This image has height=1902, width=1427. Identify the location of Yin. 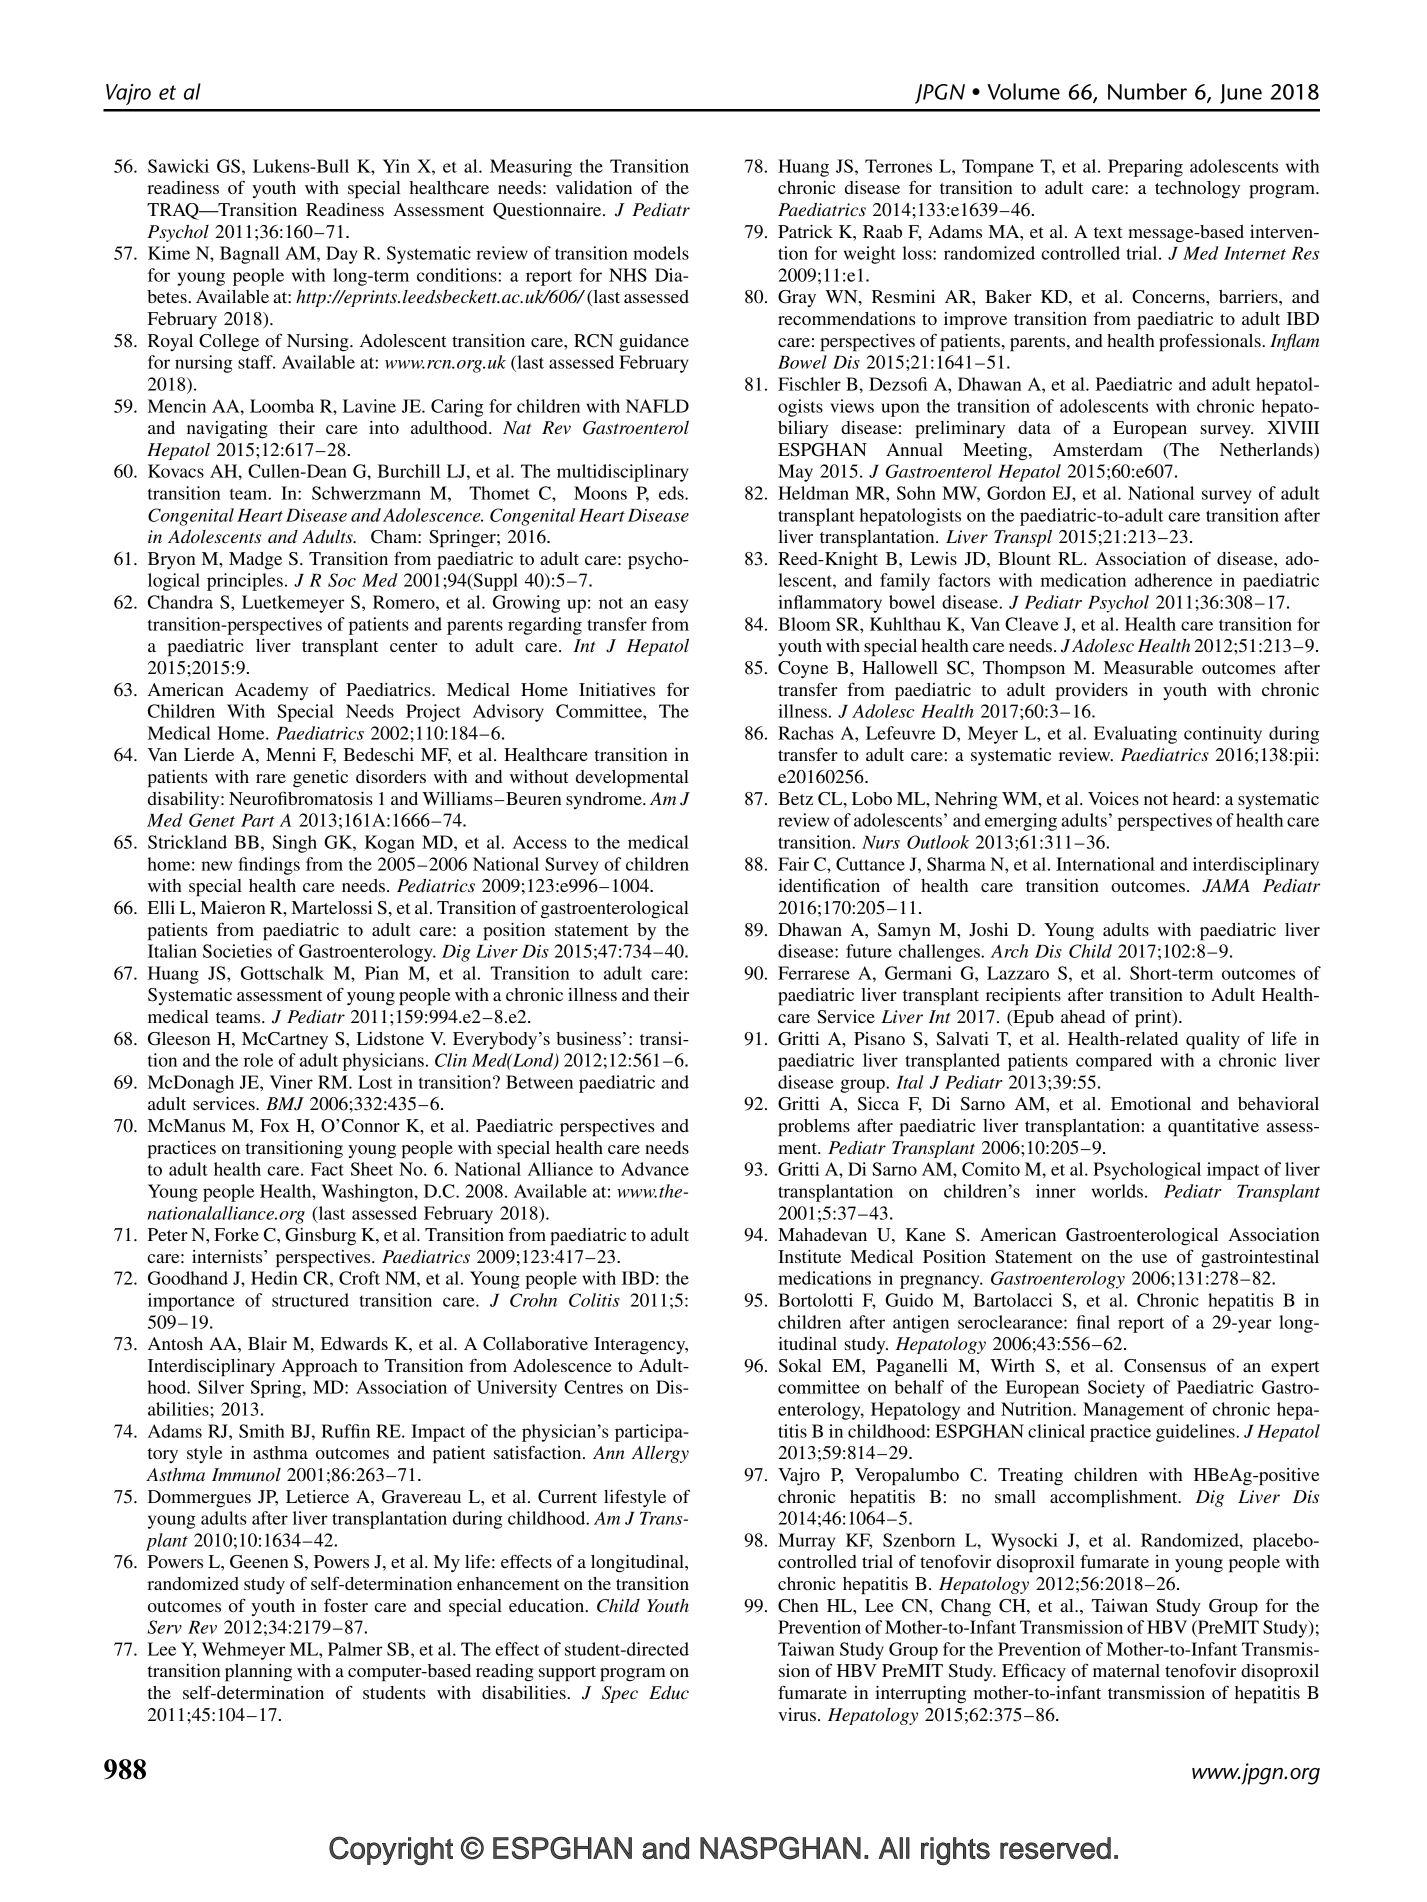
(396, 166).
